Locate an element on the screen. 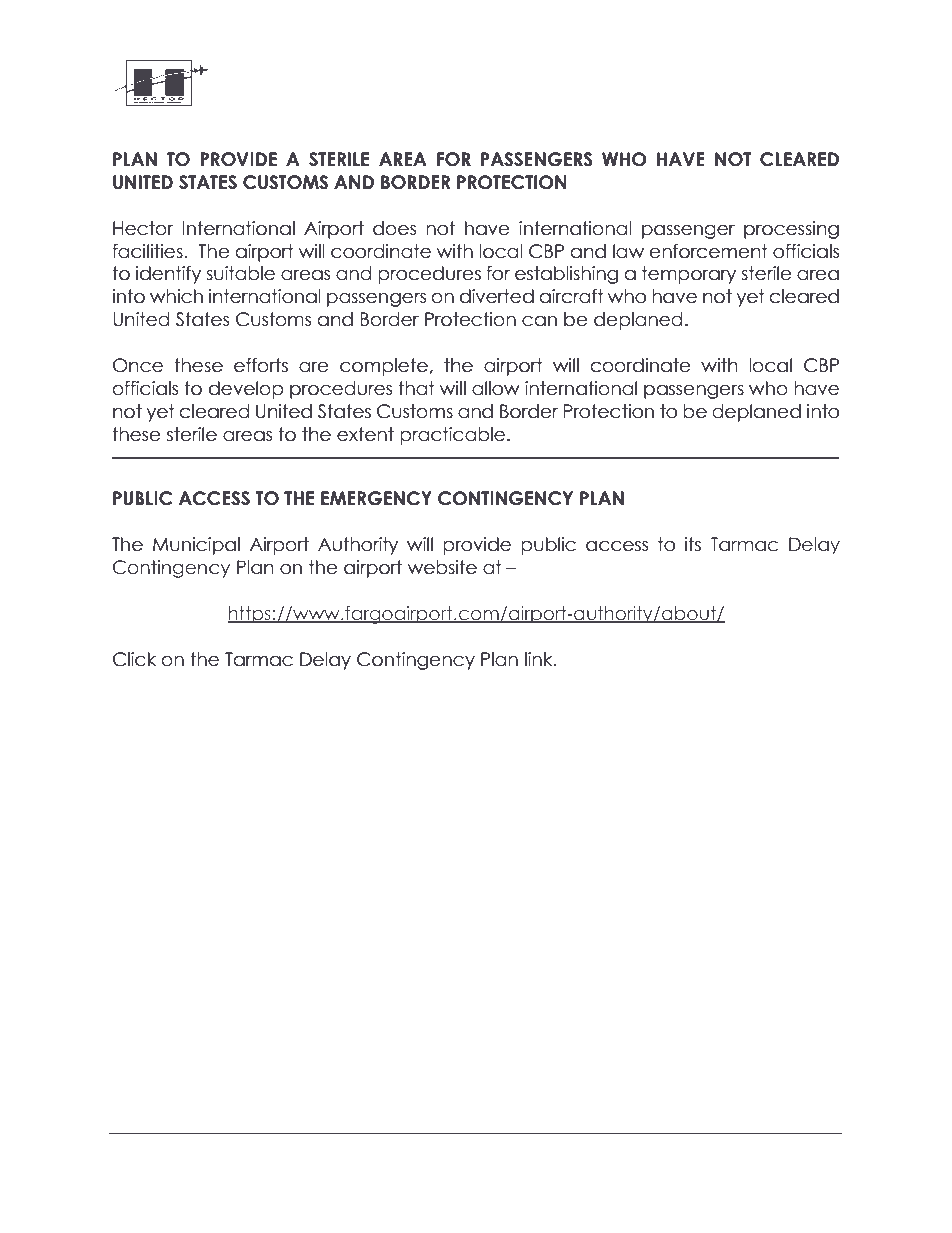 The width and height of the screenshot is (952, 1233). Updated is located at coordinates (727, 1165).
